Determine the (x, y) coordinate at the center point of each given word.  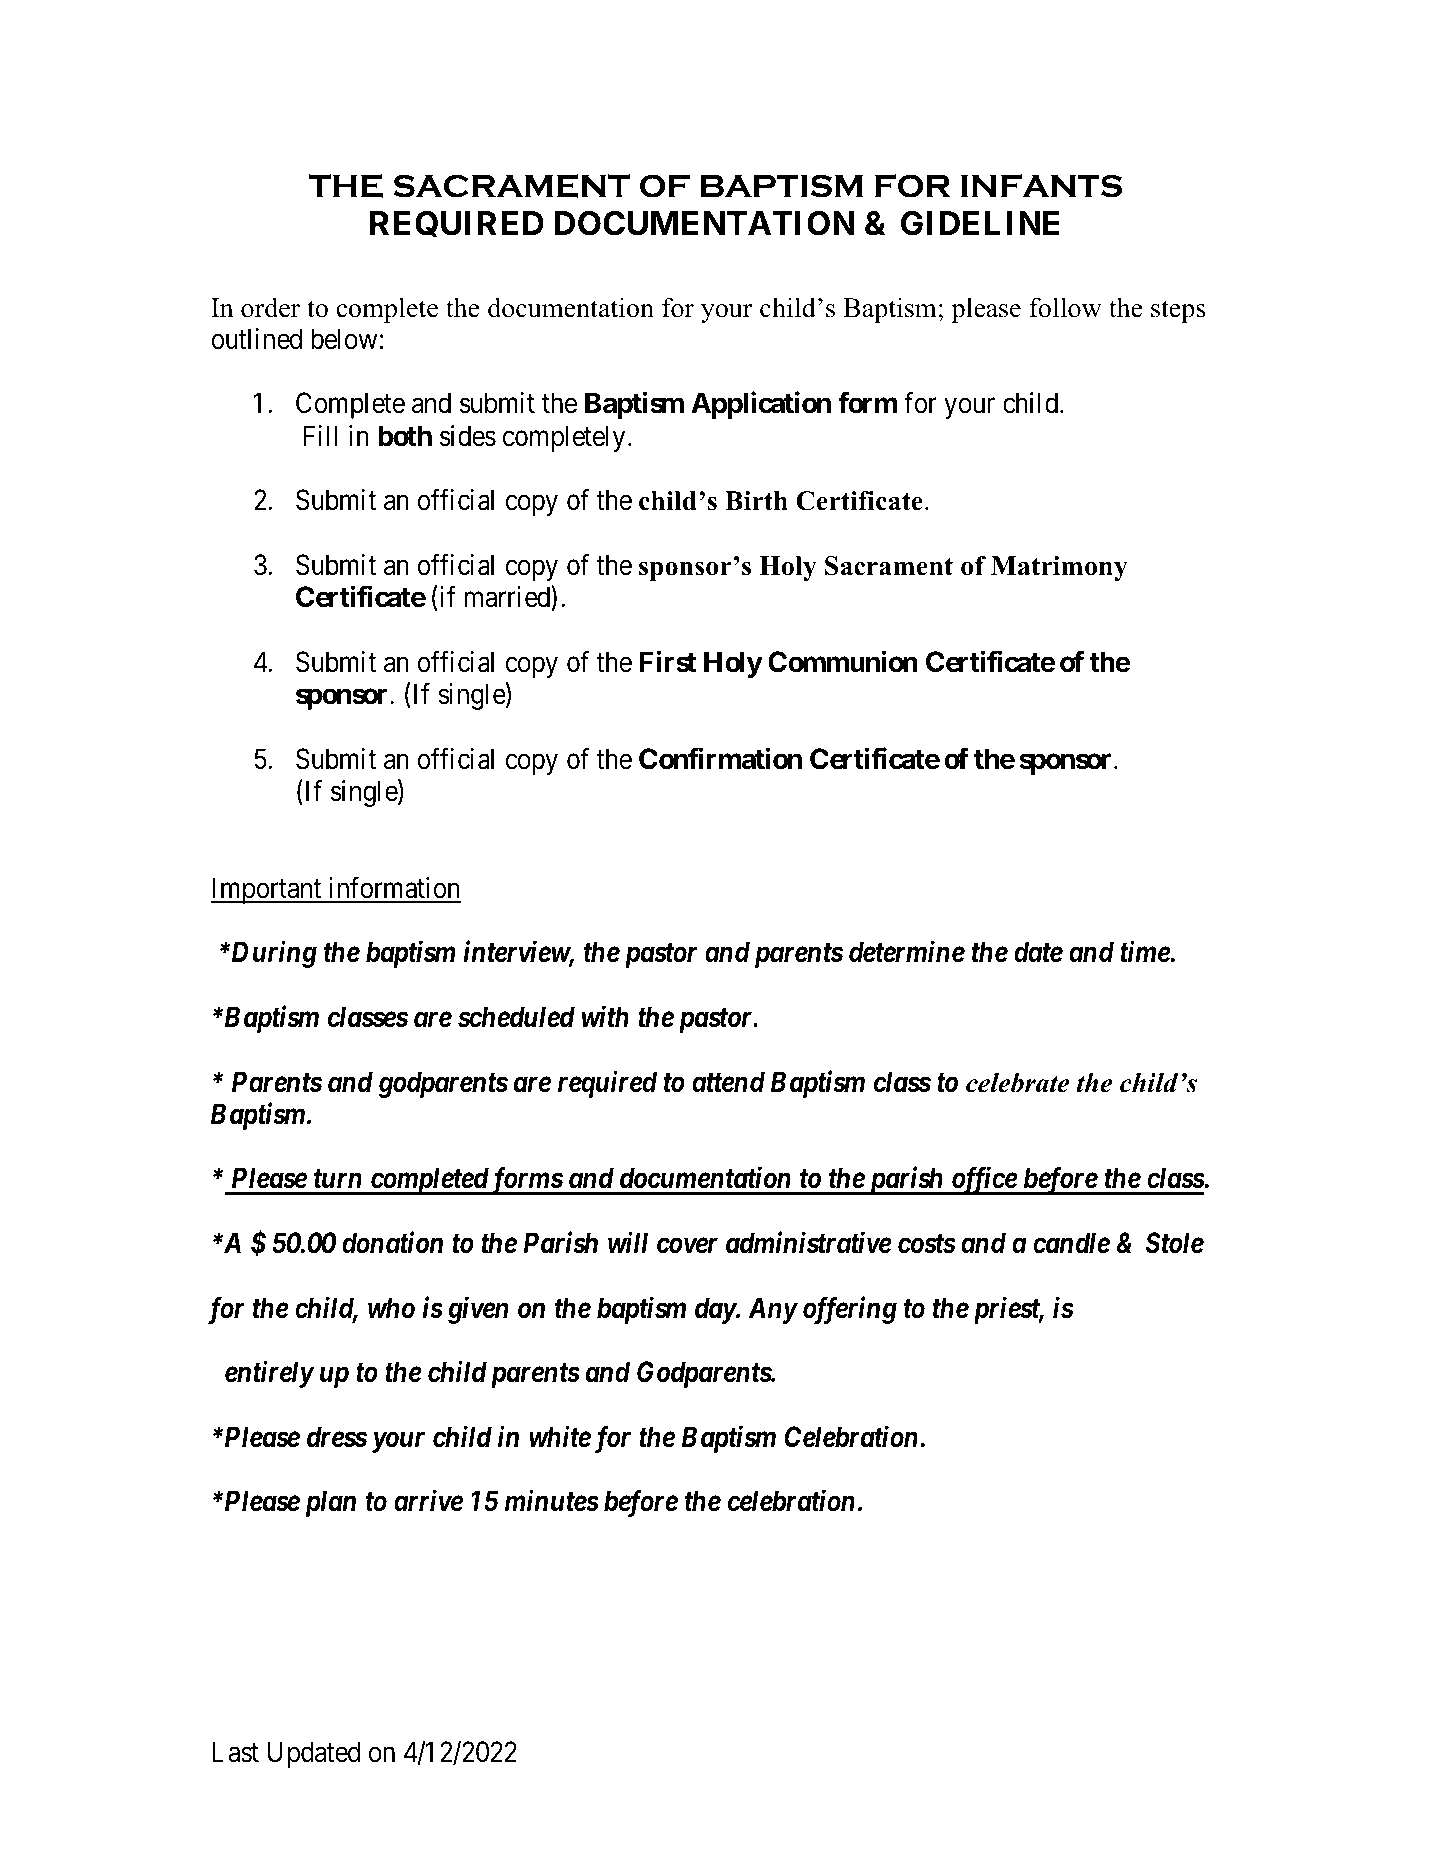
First (668, 661)
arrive (428, 1501)
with (605, 1016)
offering (850, 1310)
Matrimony (1059, 568)
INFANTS (1041, 186)
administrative (809, 1242)
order (270, 307)
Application (761, 405)
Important (267, 890)
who (391, 1308)
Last (235, 1752)
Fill (320, 435)
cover (687, 1246)
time (1145, 952)
